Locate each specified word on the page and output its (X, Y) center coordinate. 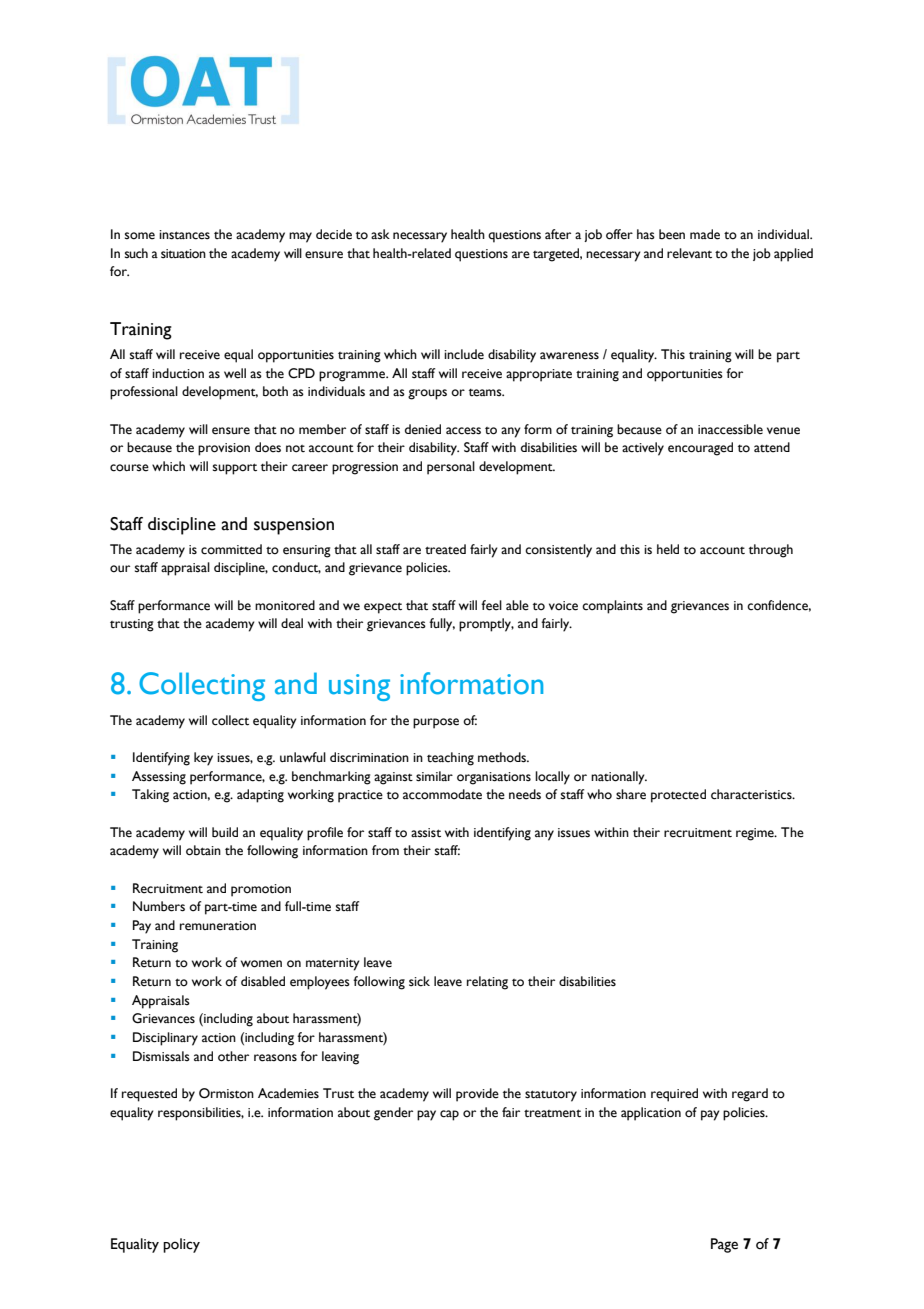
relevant (689, 253)
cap (449, 1115)
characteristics (752, 794)
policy (181, 1245)
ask (380, 234)
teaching (450, 759)
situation (183, 254)
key (203, 759)
